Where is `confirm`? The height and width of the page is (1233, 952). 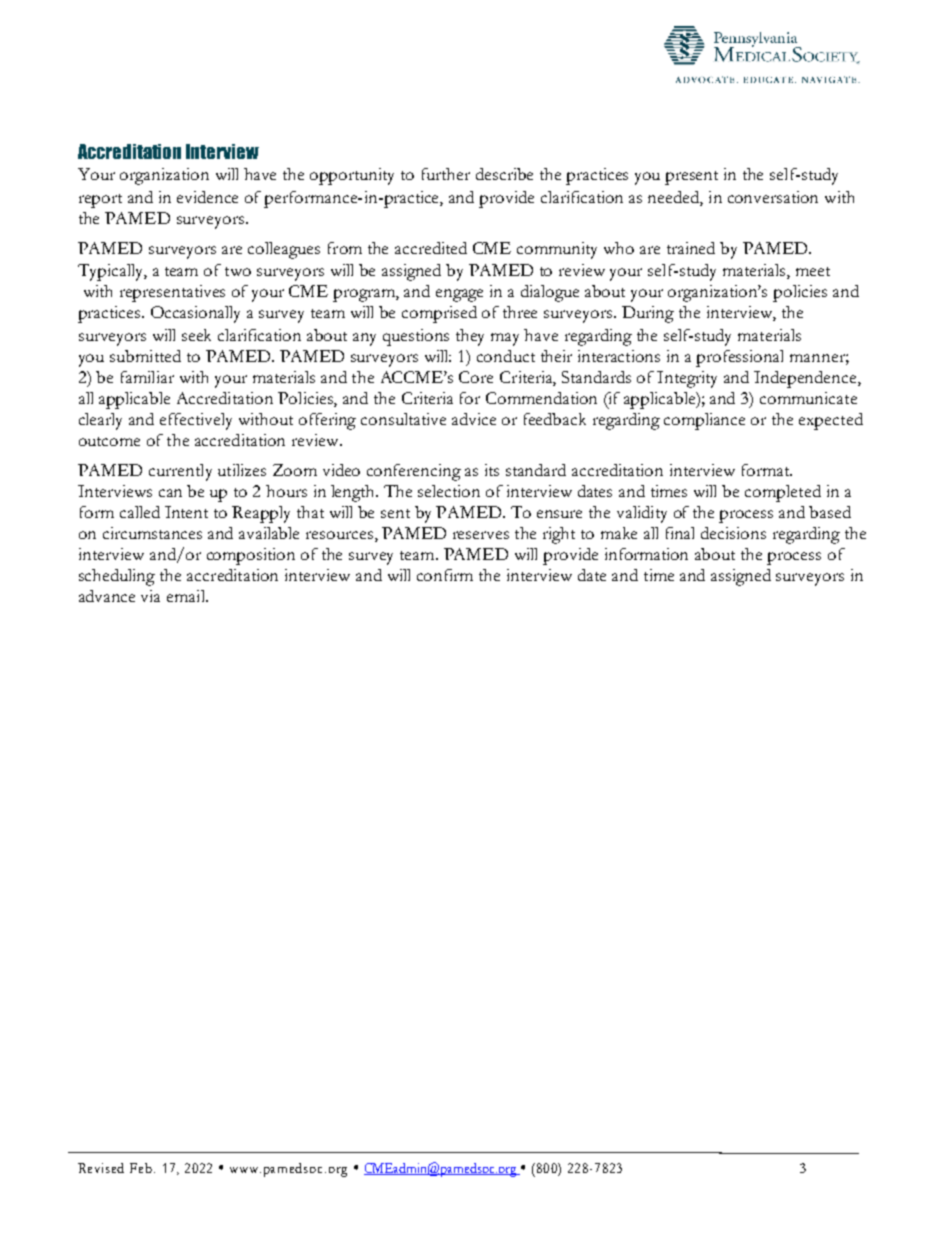 confirm is located at coordinates (445, 575).
